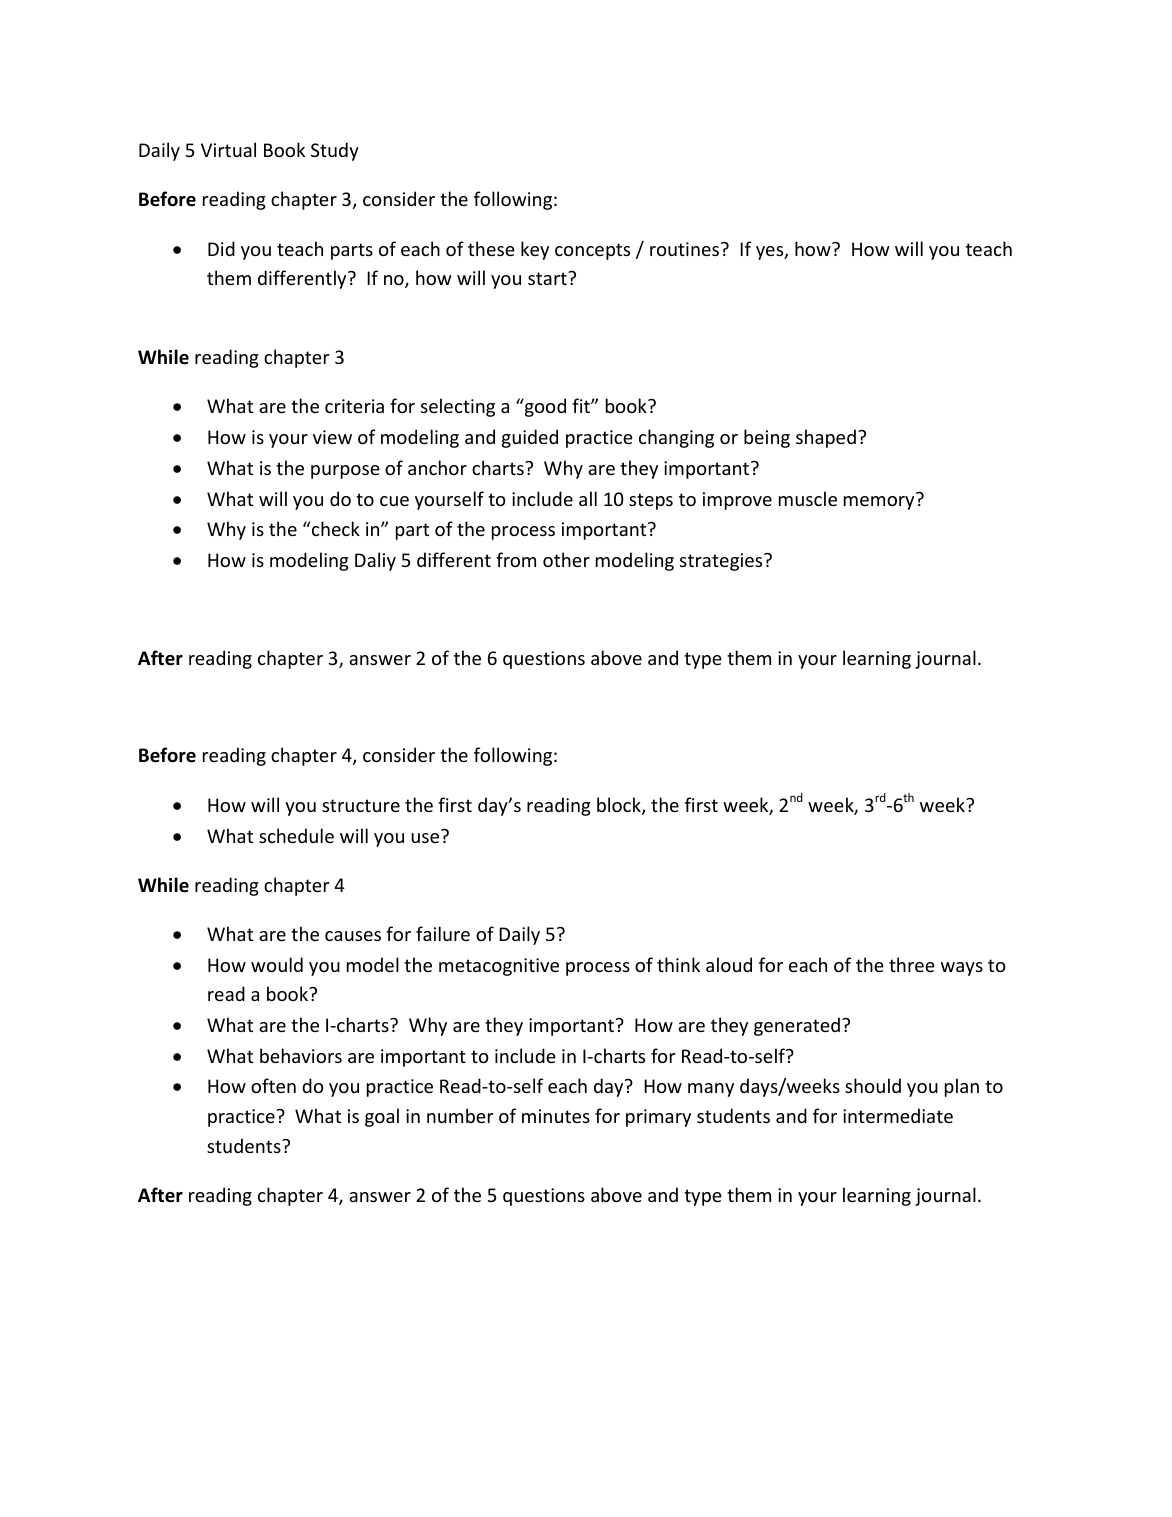 The height and width of the screenshot is (1517, 1172). Describe the element at coordinates (588, 498) in the screenshot. I see `all` at that location.
